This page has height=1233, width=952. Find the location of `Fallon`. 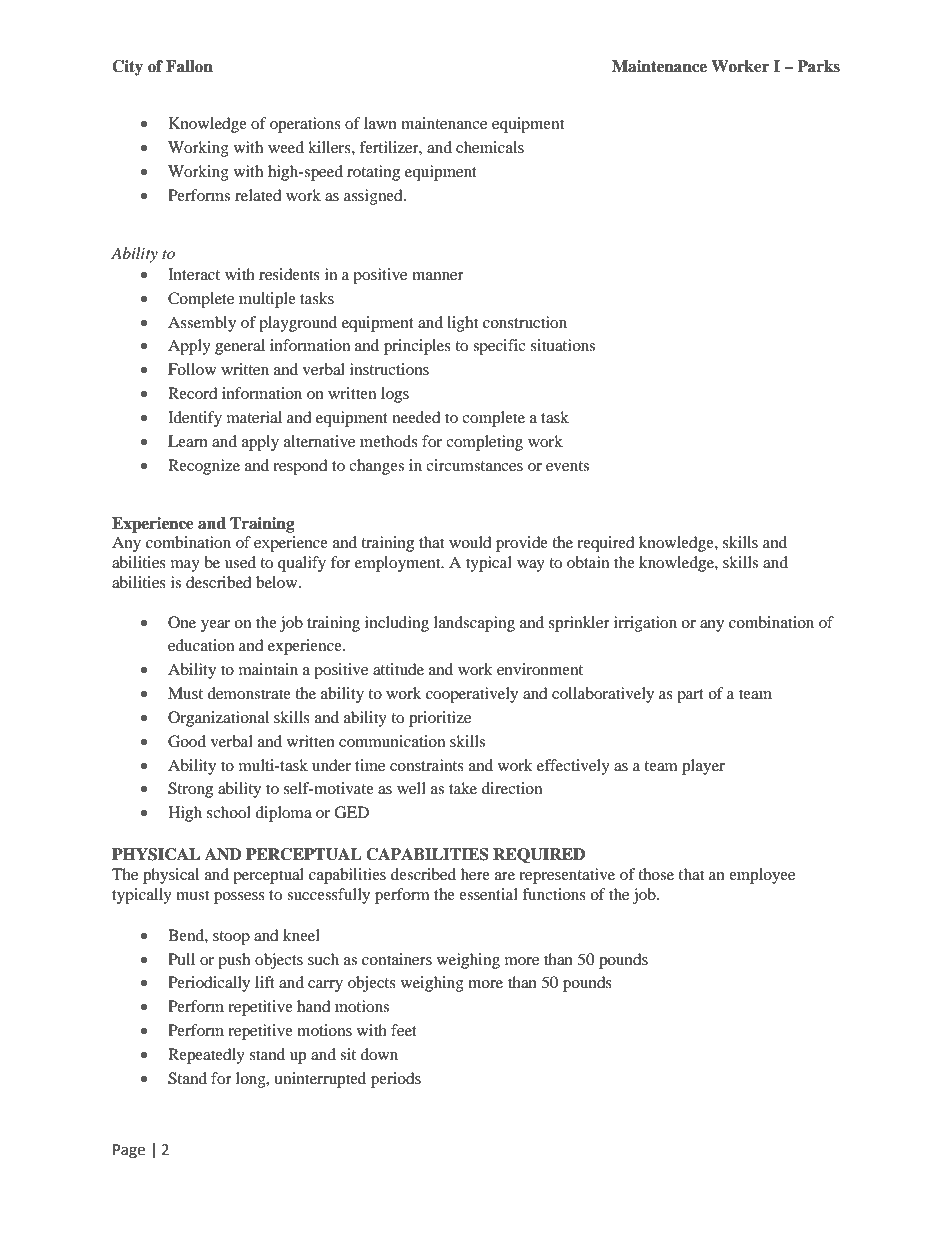

Fallon is located at coordinates (189, 66).
